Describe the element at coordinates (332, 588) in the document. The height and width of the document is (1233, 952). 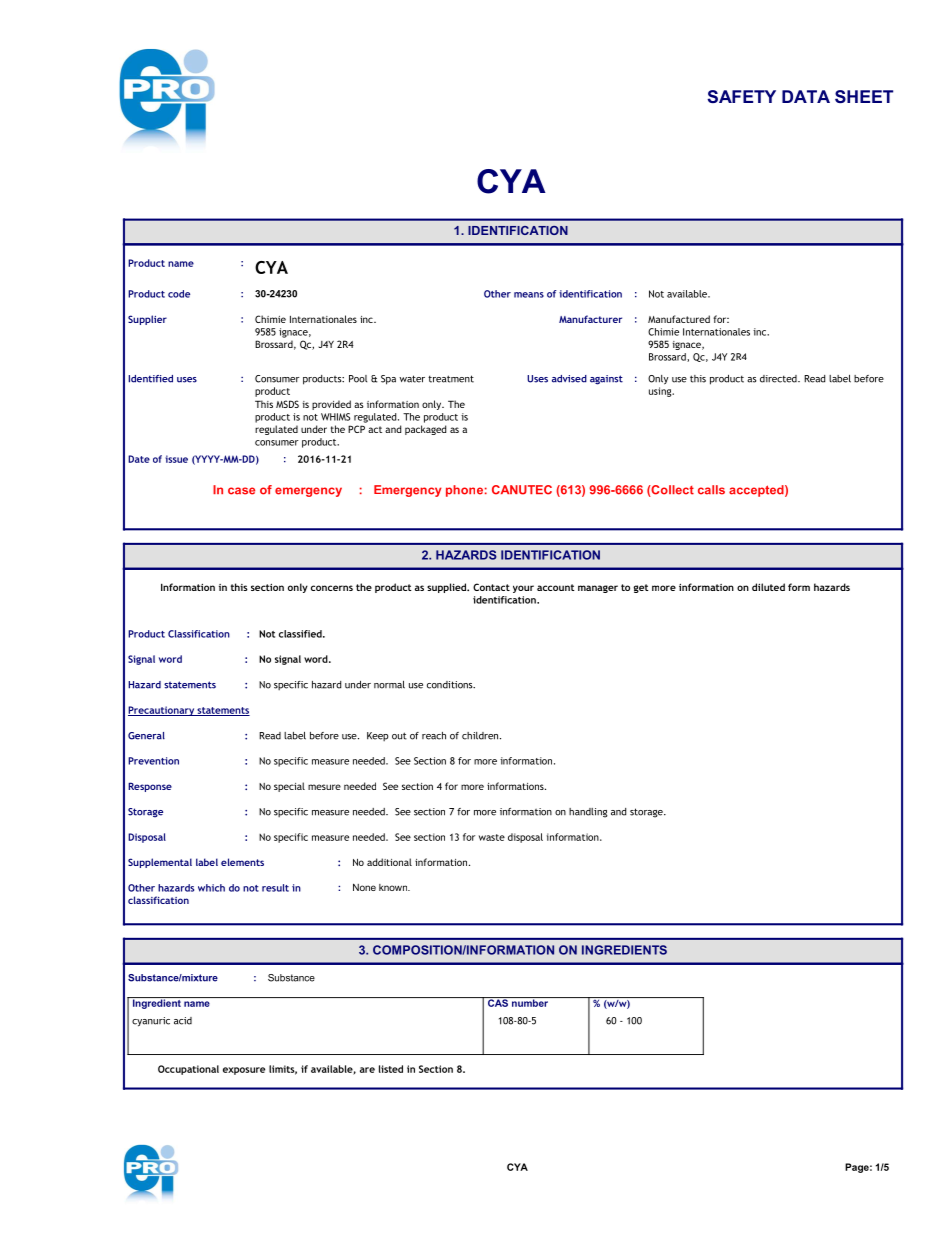
I see `concerns` at that location.
